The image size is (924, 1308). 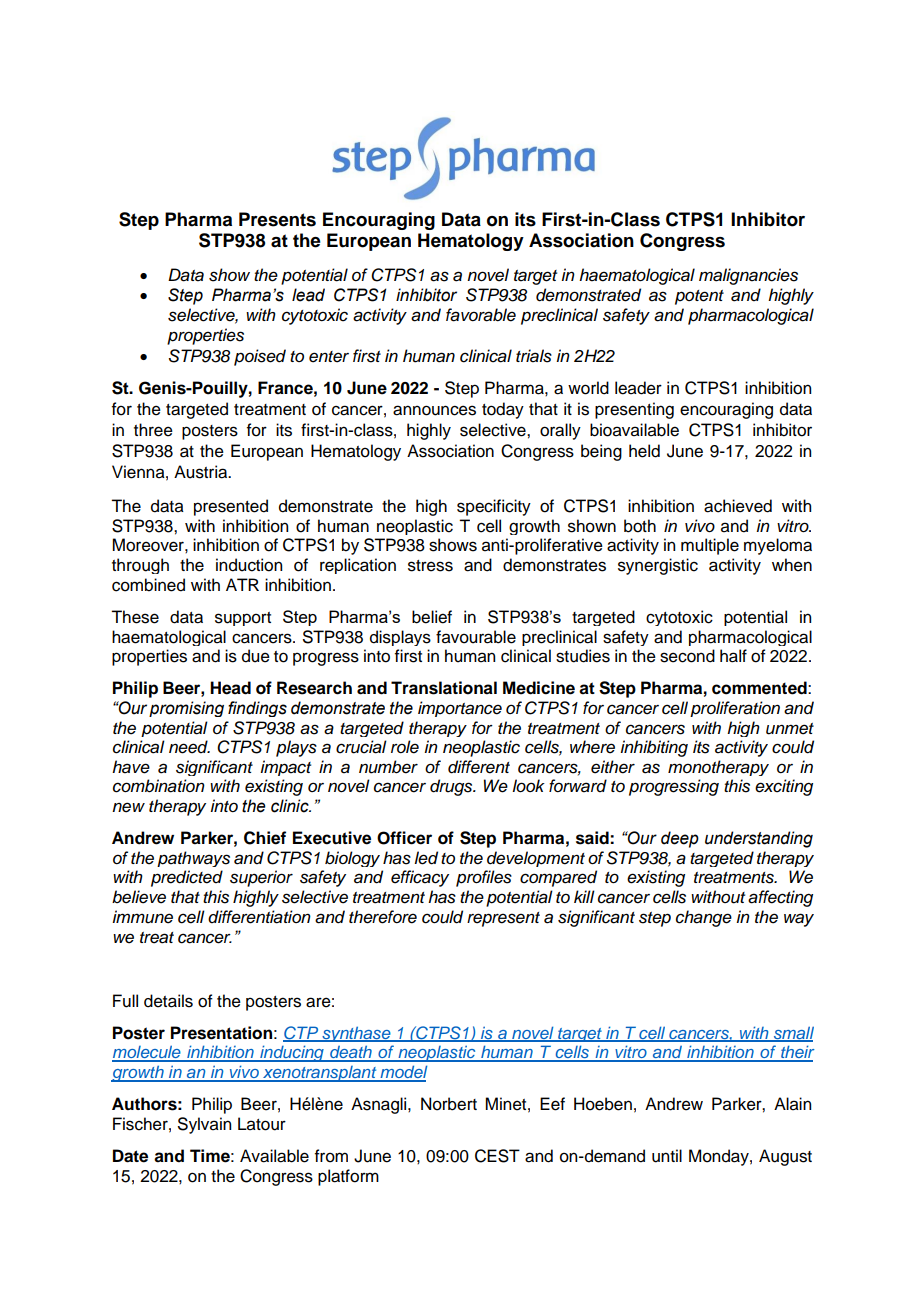 What do you see at coordinates (503, 919) in the screenshot?
I see `represent` at bounding box center [503, 919].
